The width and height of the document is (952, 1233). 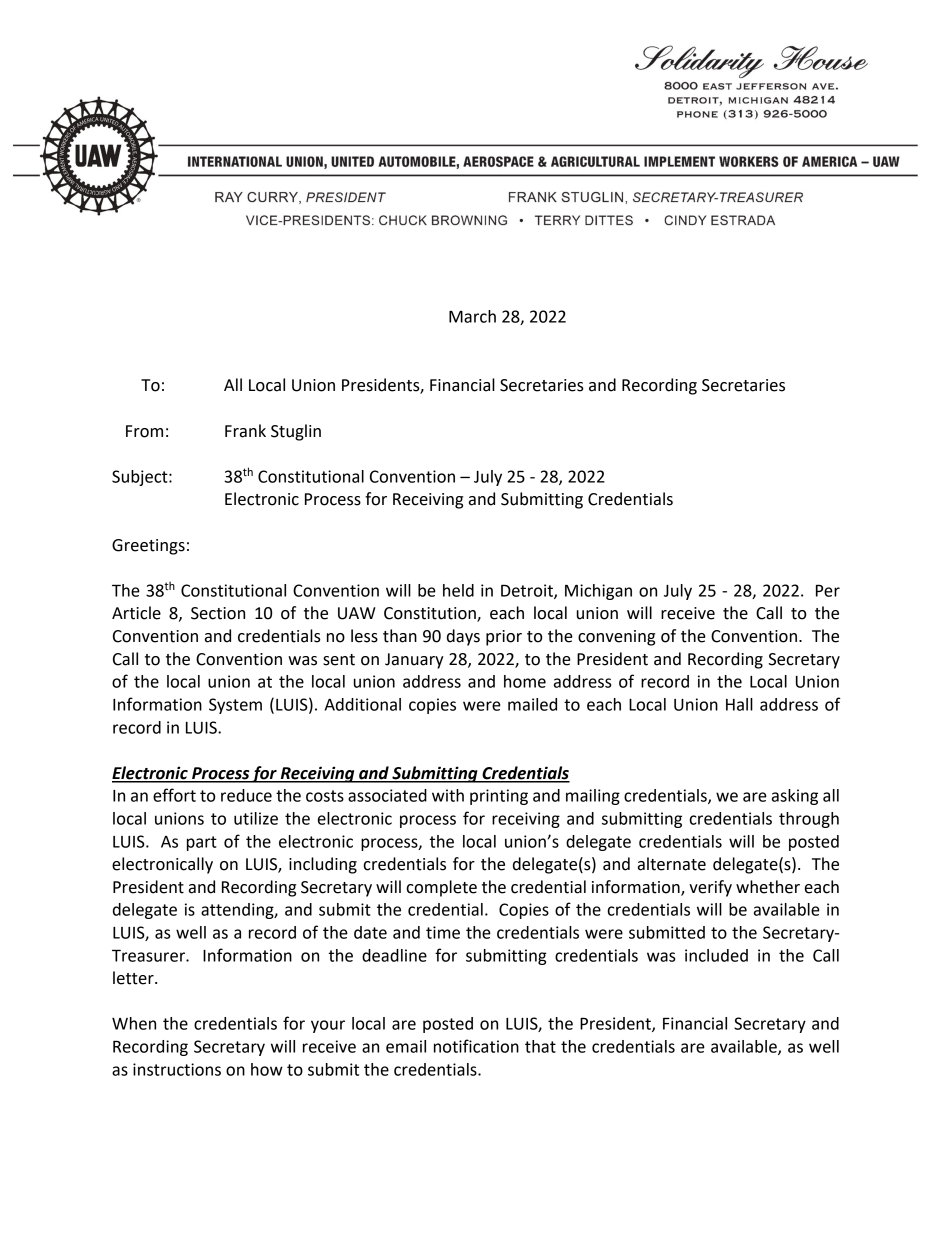 What do you see at coordinates (499, 797) in the document?
I see `printing` at bounding box center [499, 797].
